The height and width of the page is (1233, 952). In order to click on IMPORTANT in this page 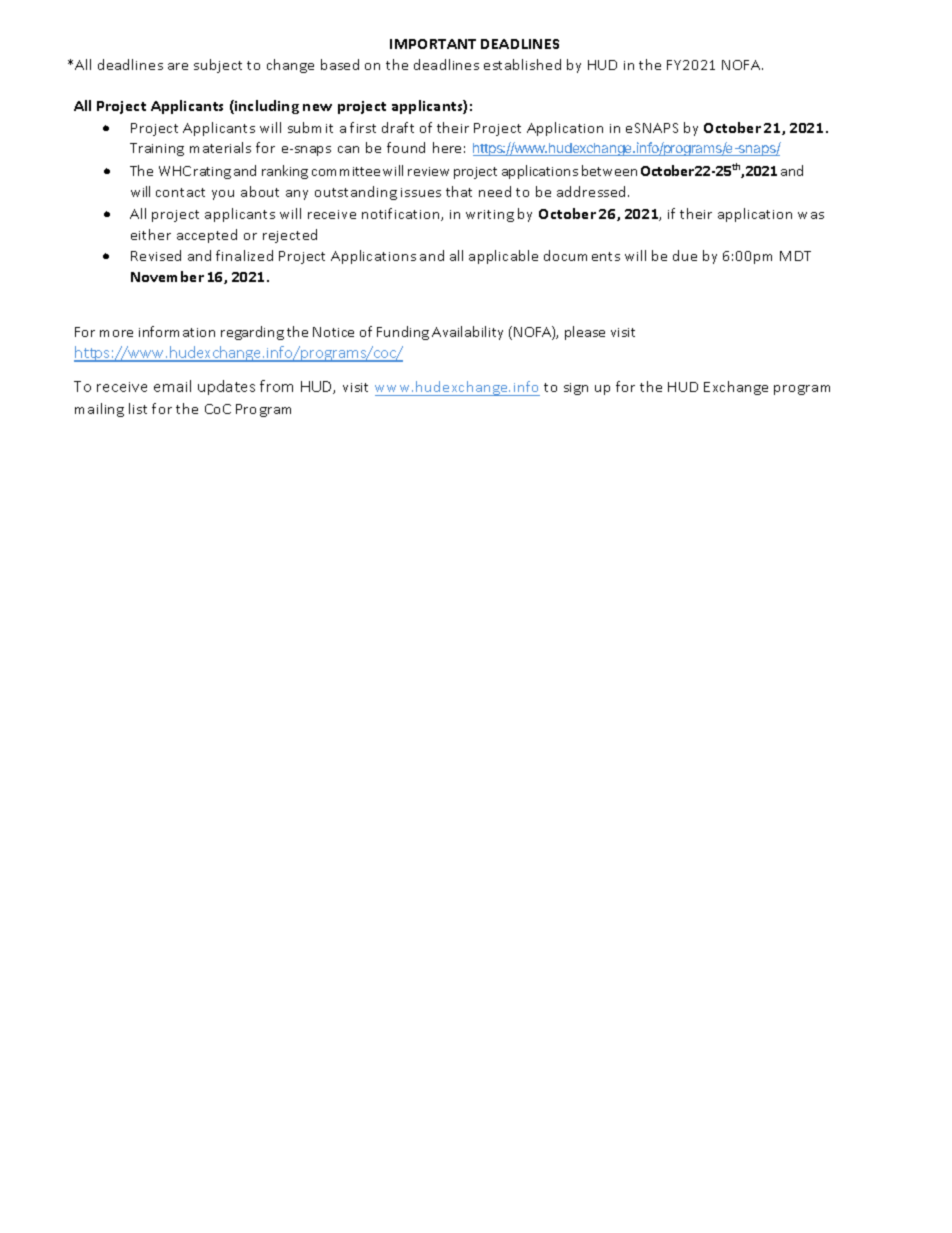, I will do `click(433, 44)`.
